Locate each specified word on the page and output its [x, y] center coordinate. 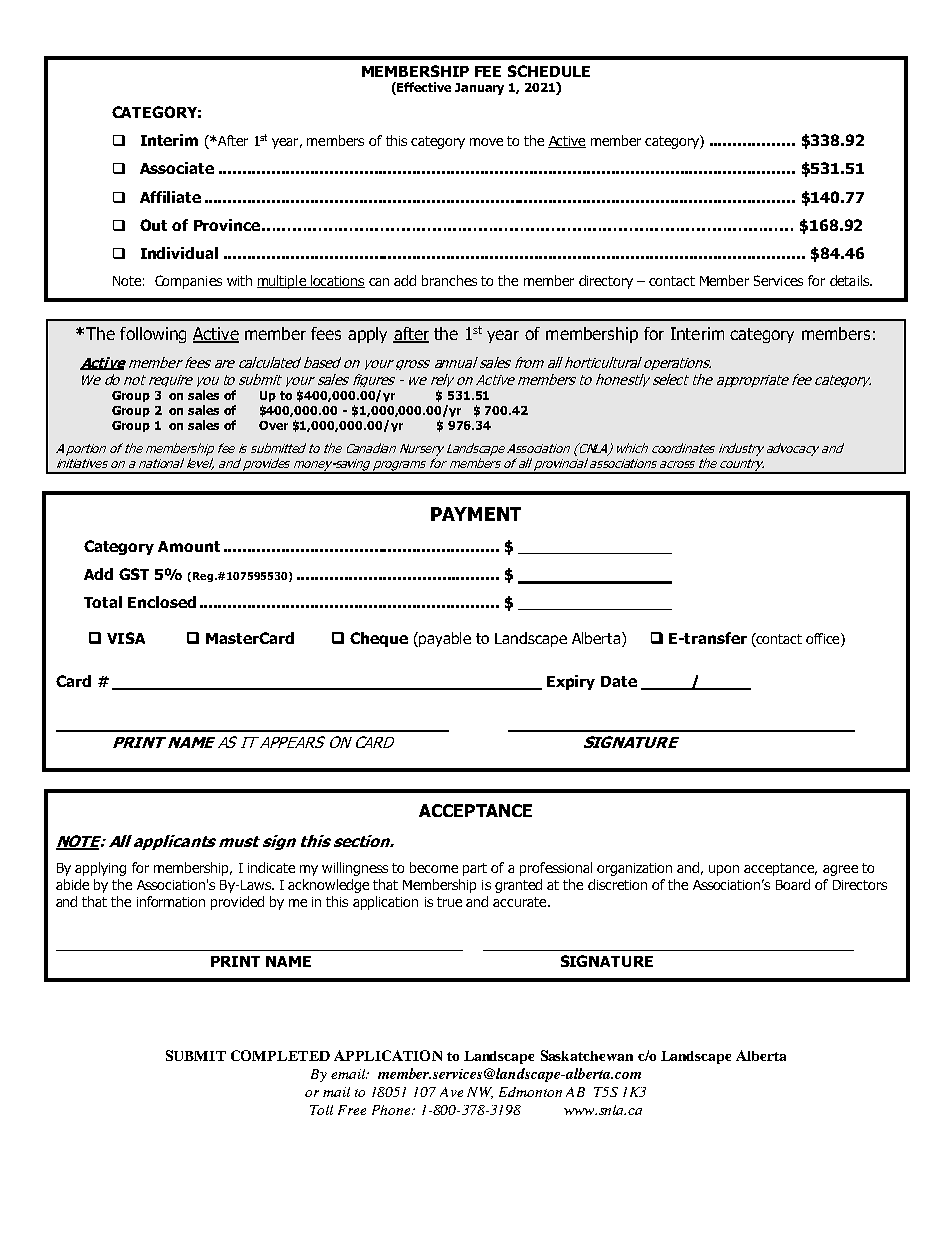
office [824, 638]
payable [444, 639]
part [475, 869]
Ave [451, 1092]
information [171, 901]
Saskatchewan [587, 1055]
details [851, 280]
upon [724, 870]
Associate [177, 168]
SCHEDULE [549, 71]
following [153, 335]
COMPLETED [280, 1055]
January [479, 89]
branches [449, 280]
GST [134, 574]
